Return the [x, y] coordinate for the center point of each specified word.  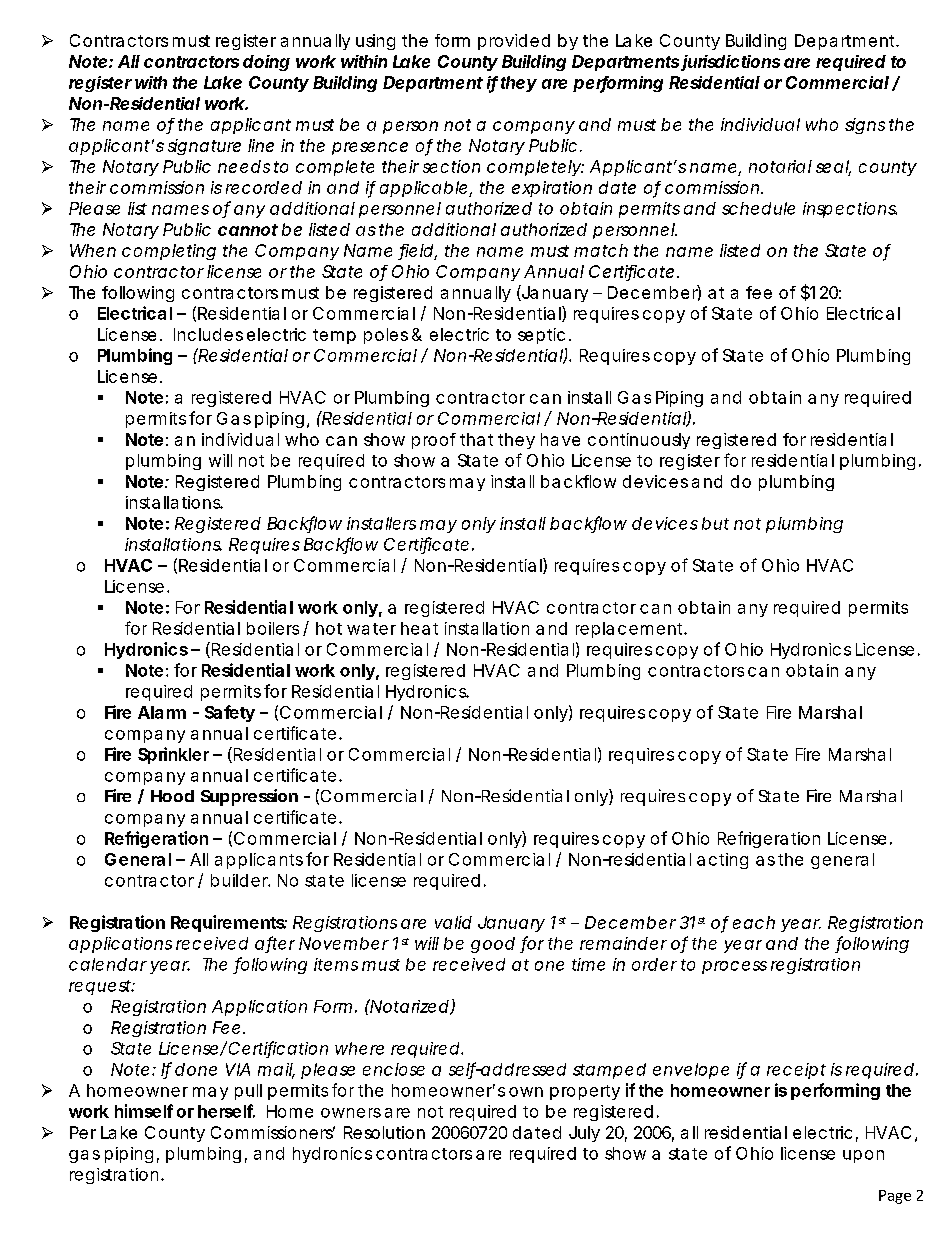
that [476, 439]
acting [722, 861]
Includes [208, 334]
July [584, 1134]
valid [453, 922]
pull [248, 1092]
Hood [172, 796]
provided [514, 42]
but [715, 523]
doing [266, 63]
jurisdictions [730, 63]
